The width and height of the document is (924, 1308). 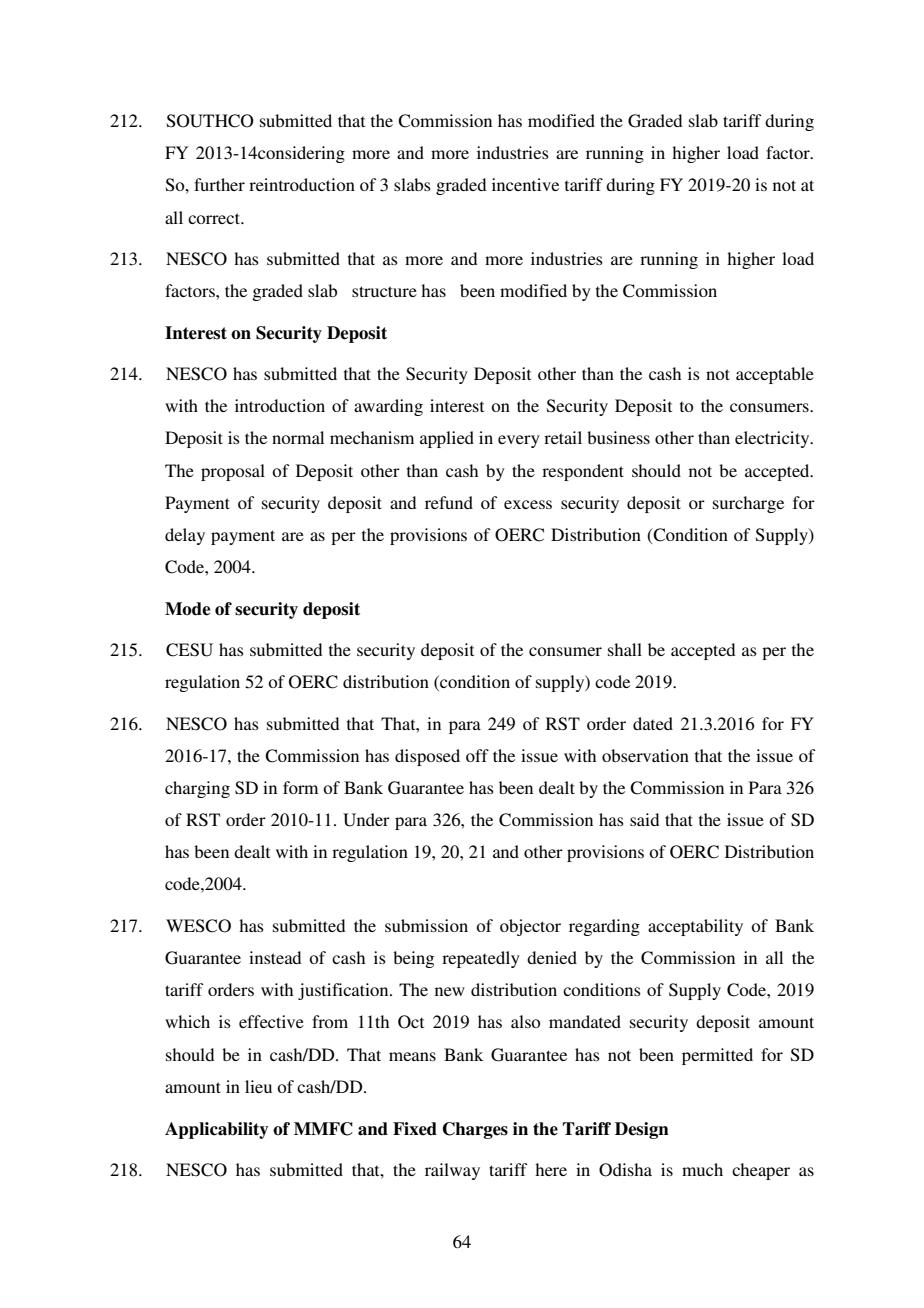 What do you see at coordinates (447, 439) in the document?
I see `applied` at bounding box center [447, 439].
